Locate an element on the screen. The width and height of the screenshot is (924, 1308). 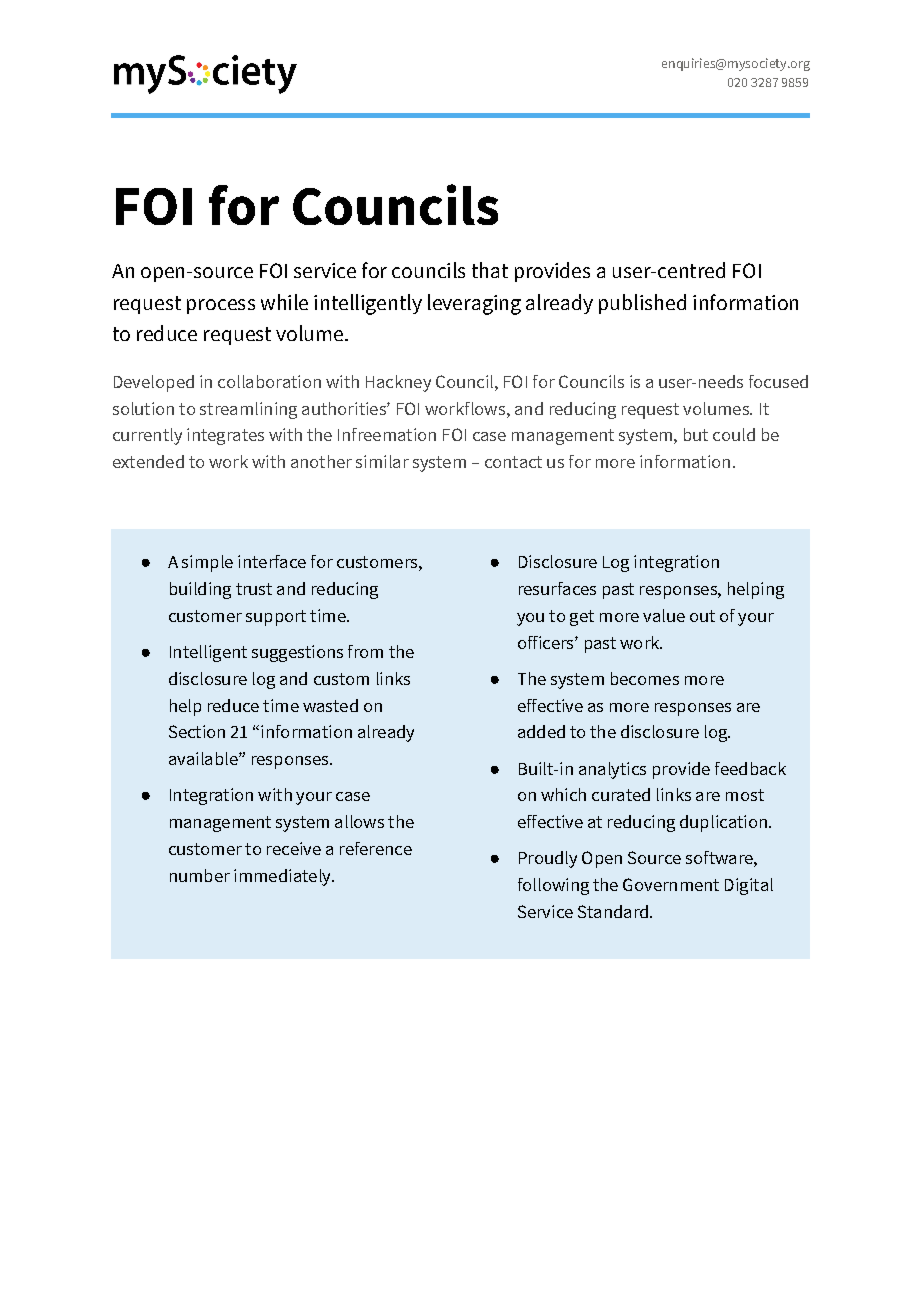
following is located at coordinates (553, 886).
